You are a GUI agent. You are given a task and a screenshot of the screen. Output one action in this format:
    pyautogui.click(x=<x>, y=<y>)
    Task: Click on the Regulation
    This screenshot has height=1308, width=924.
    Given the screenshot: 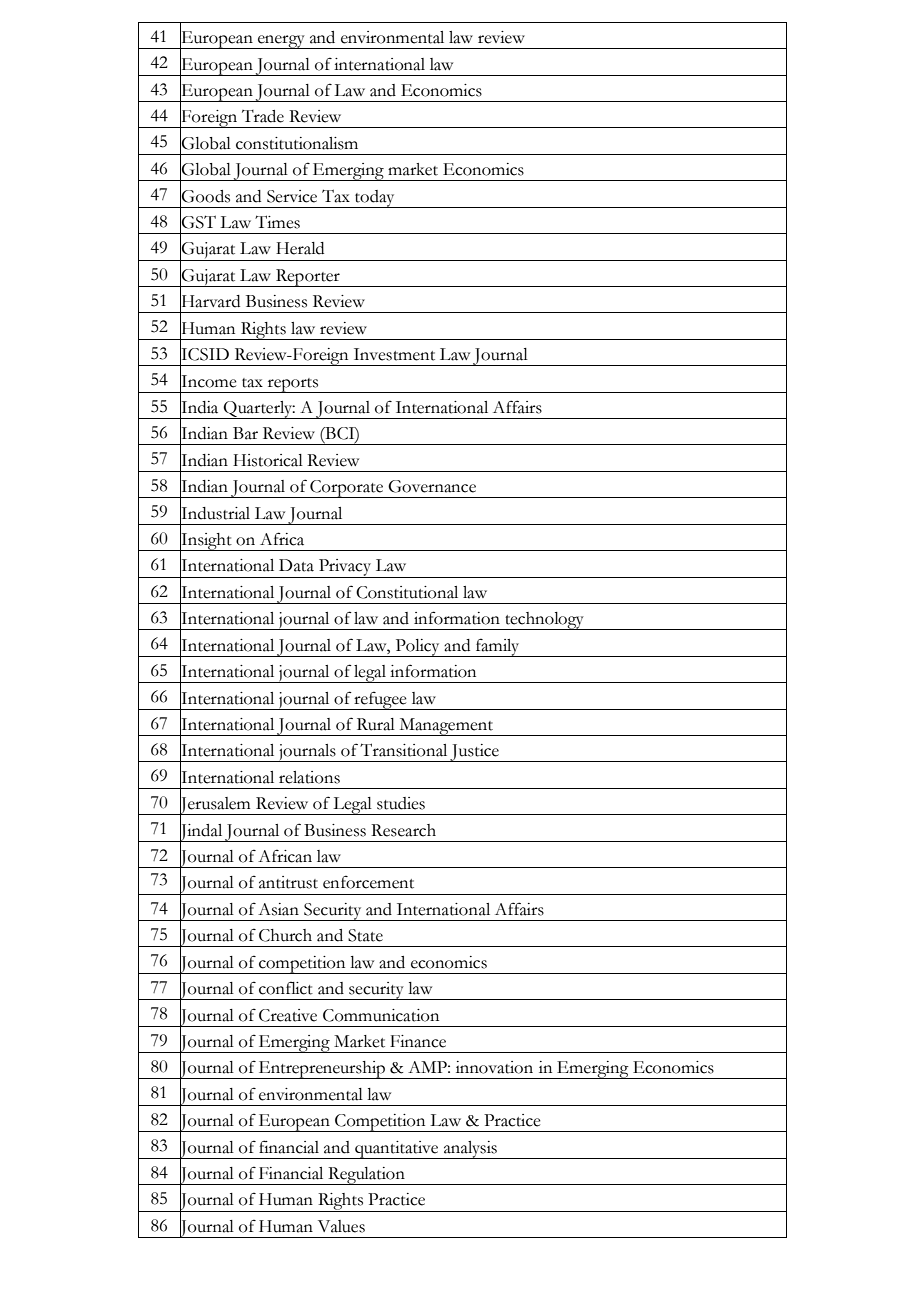 What is the action you would take?
    pyautogui.click(x=366, y=1176)
